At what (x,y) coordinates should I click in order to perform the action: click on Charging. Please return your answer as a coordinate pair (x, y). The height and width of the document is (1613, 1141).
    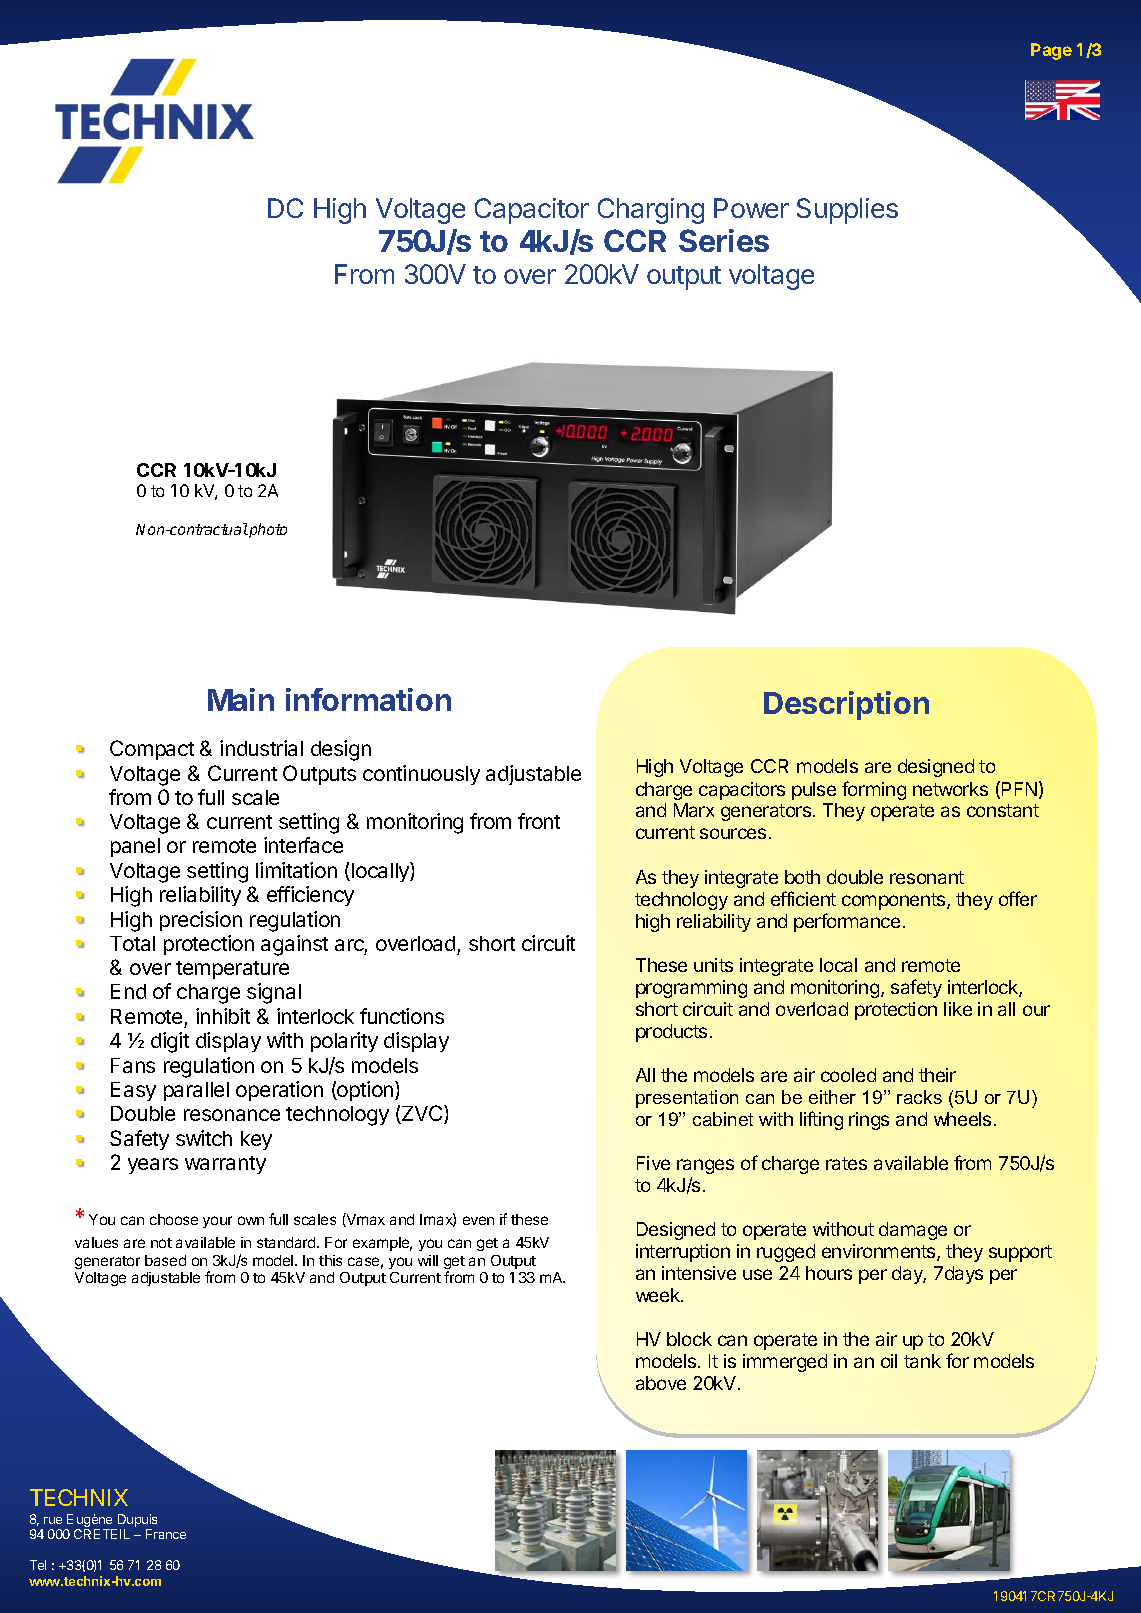
    Looking at the image, I should click on (651, 211).
